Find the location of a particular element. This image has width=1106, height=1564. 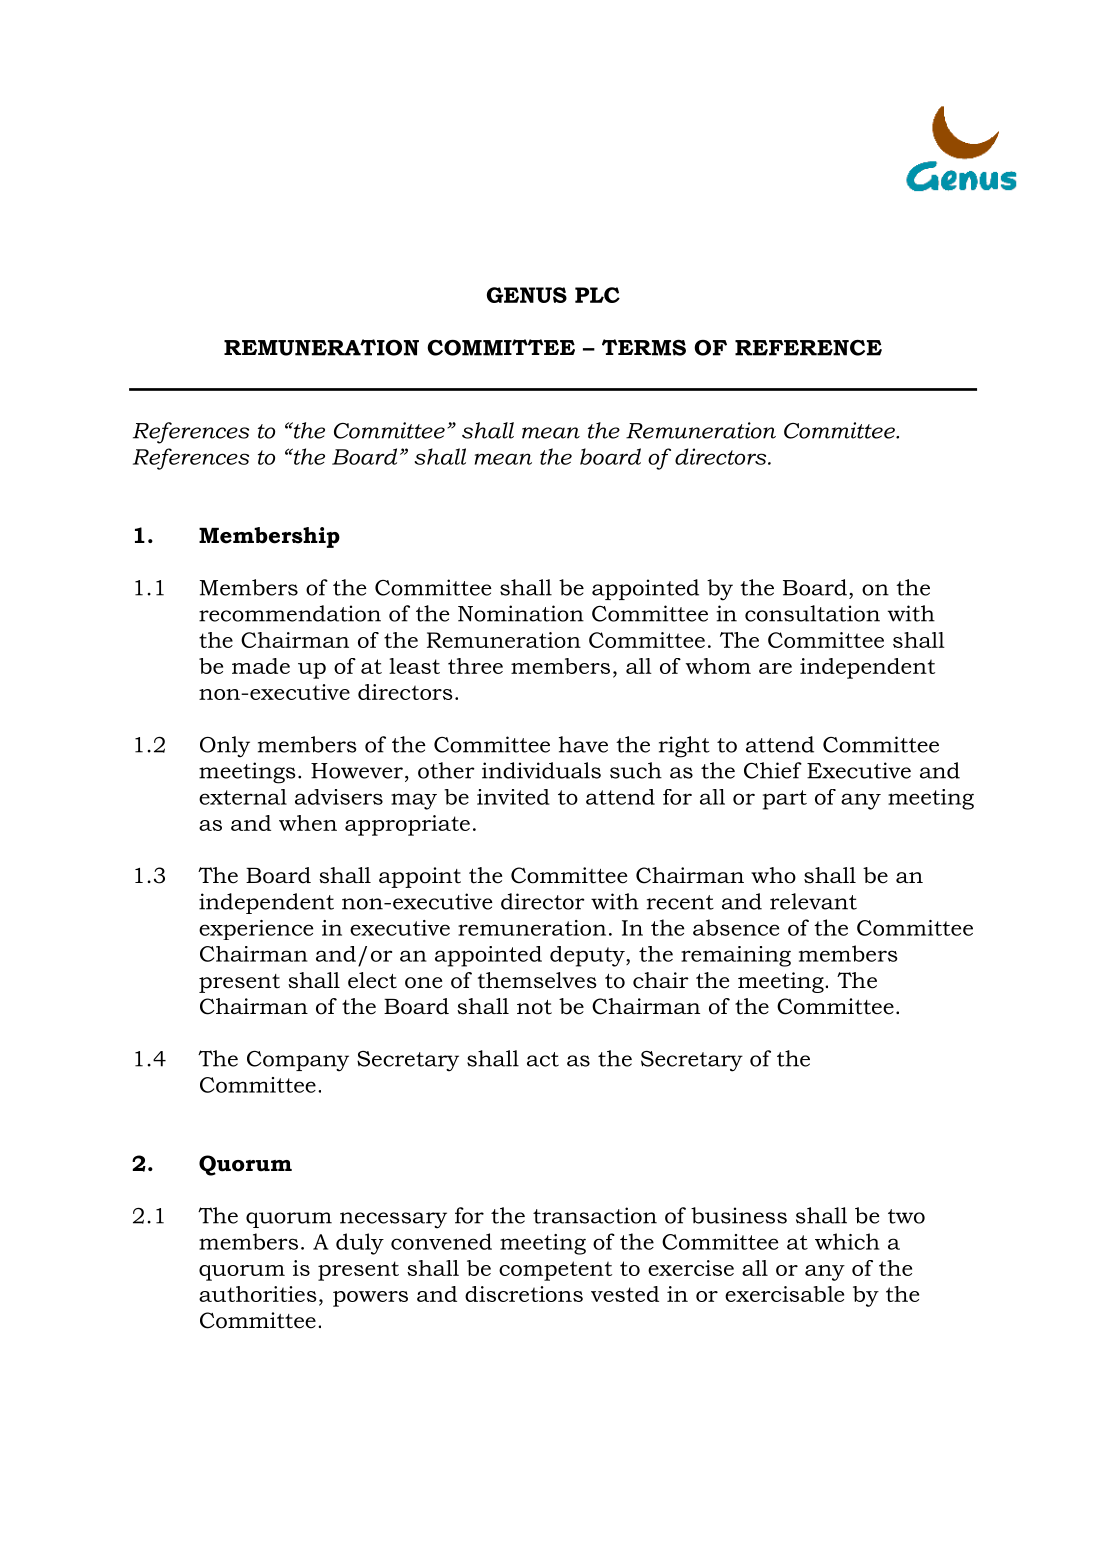

part is located at coordinates (785, 800).
